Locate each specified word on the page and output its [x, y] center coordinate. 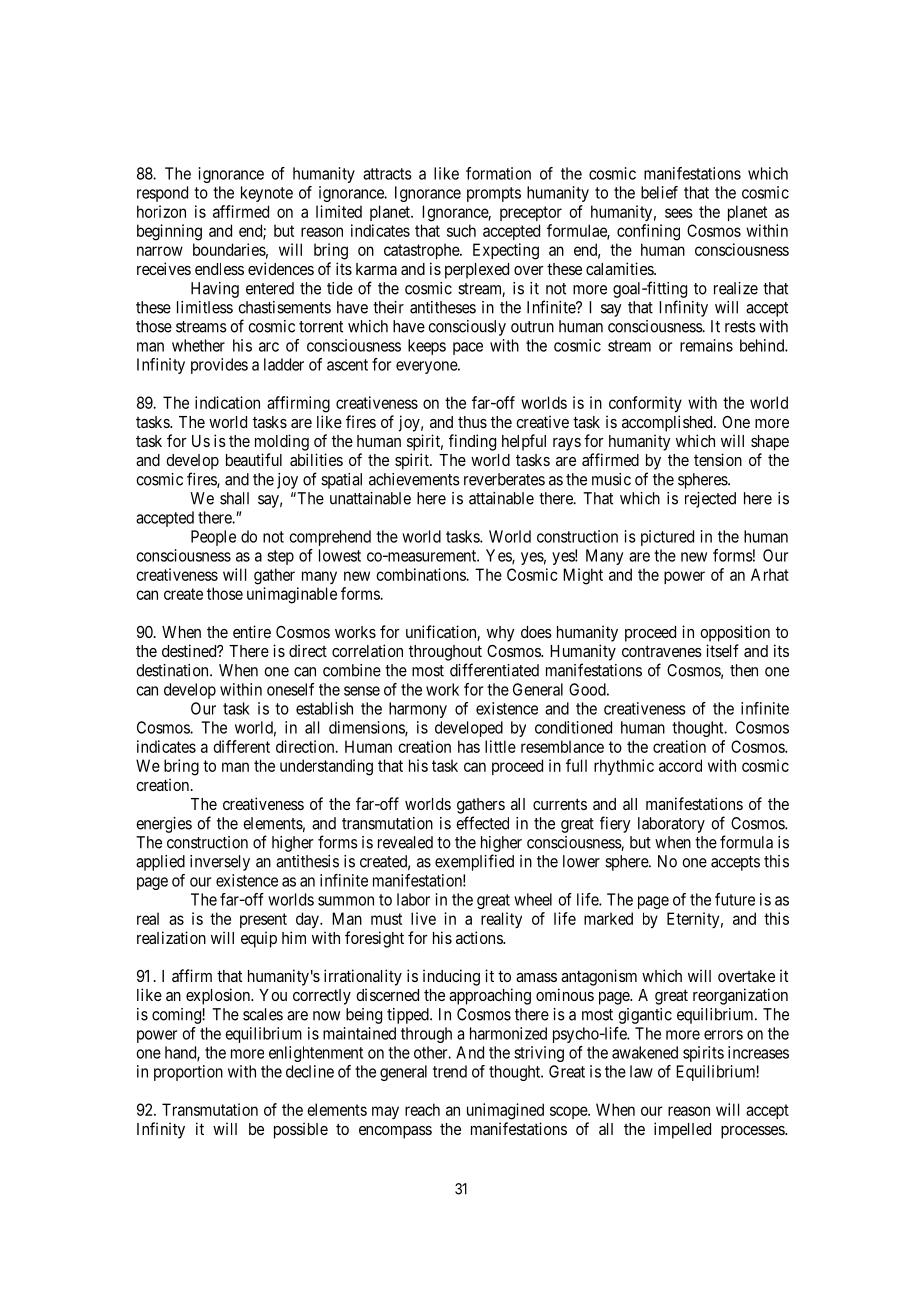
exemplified [474, 862]
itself [722, 650]
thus [472, 422]
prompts [494, 194]
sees [679, 213]
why [501, 634]
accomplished [668, 423]
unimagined [505, 1111]
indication [227, 402]
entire [252, 631]
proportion [188, 1073]
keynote [267, 194]
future [735, 899]
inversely [220, 863]
